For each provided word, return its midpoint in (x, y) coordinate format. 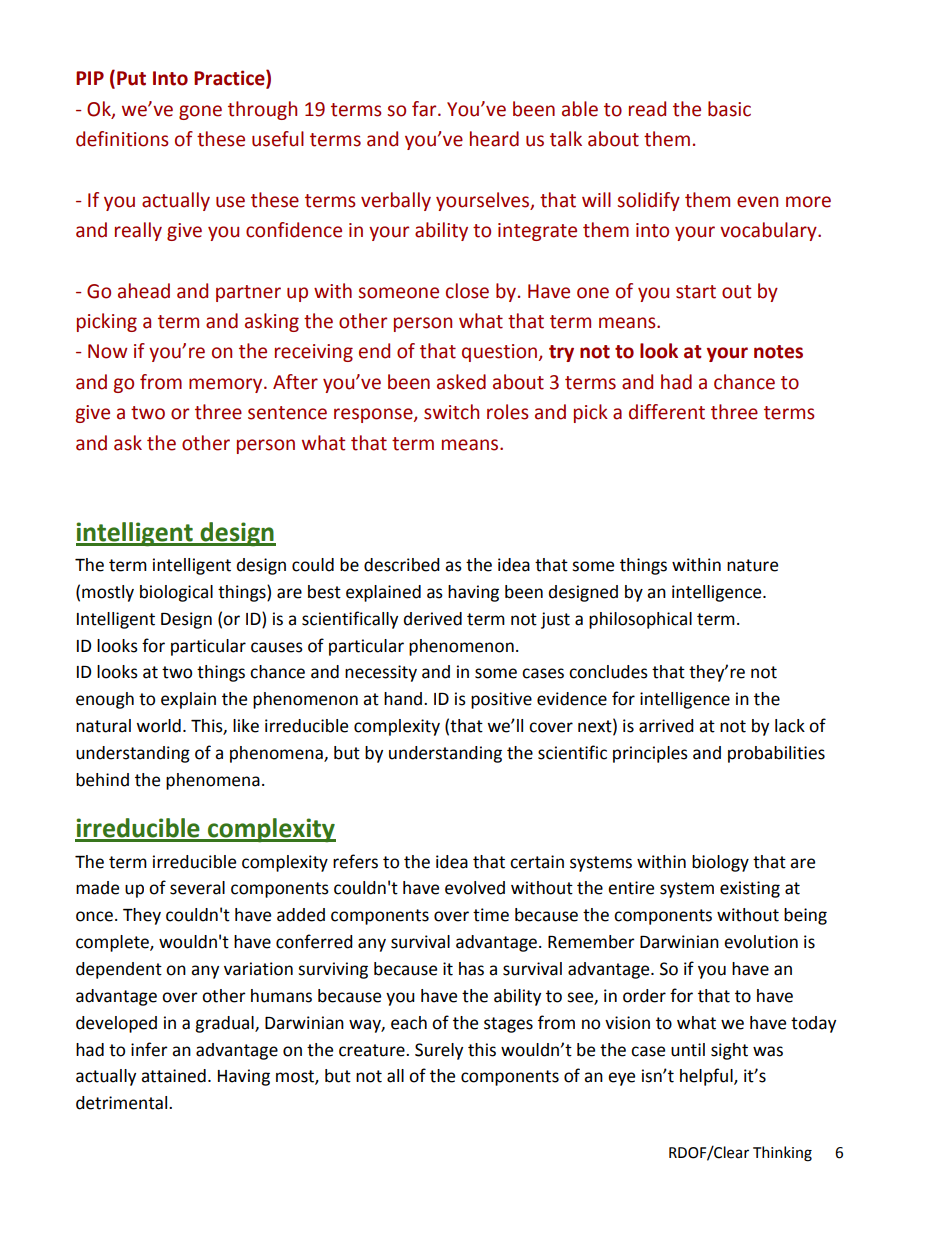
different (667, 412)
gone (200, 112)
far (425, 109)
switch (451, 412)
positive (501, 700)
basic (729, 109)
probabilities (776, 754)
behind (102, 780)
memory (227, 385)
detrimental (123, 1103)
